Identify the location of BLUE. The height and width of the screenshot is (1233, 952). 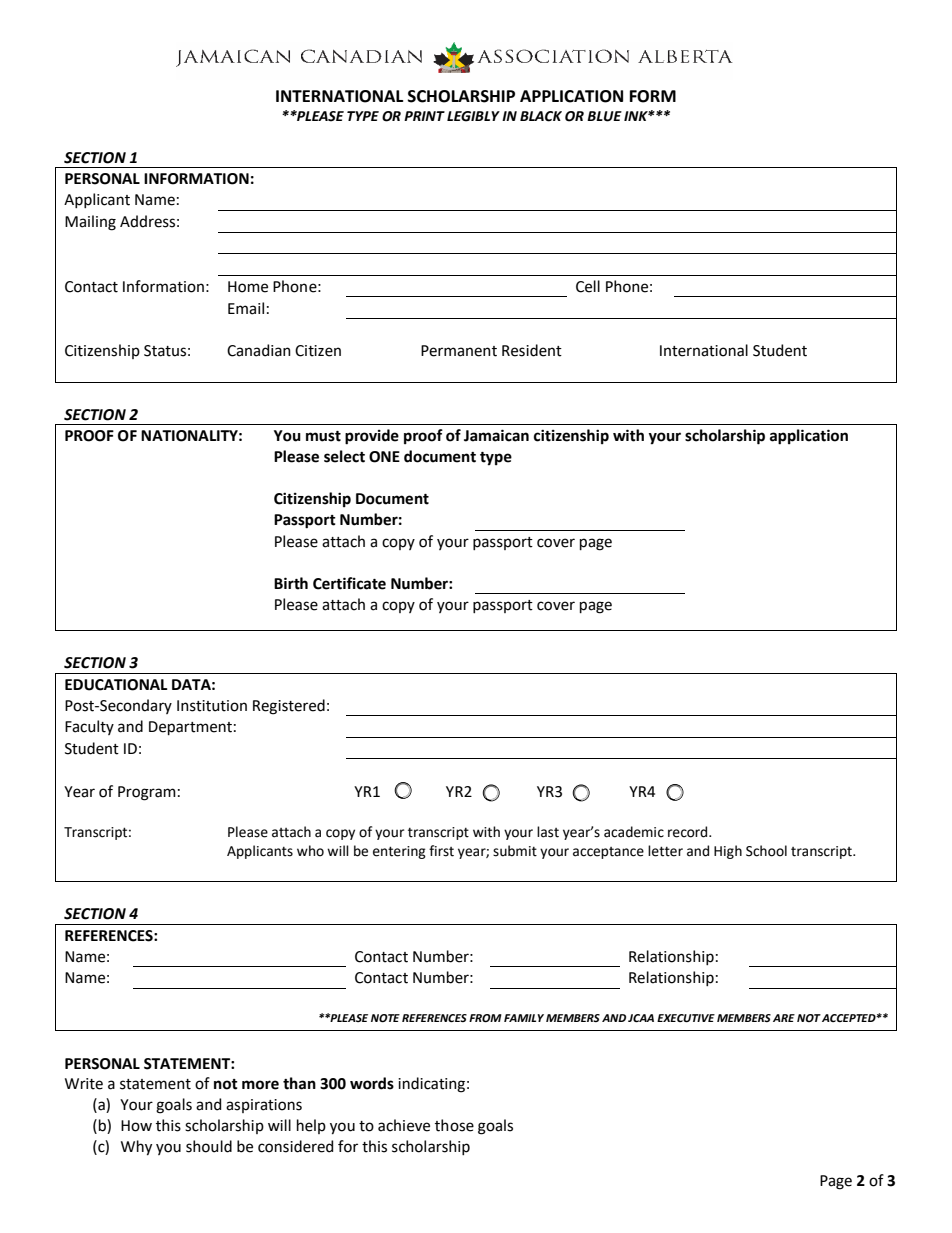
(604, 116).
